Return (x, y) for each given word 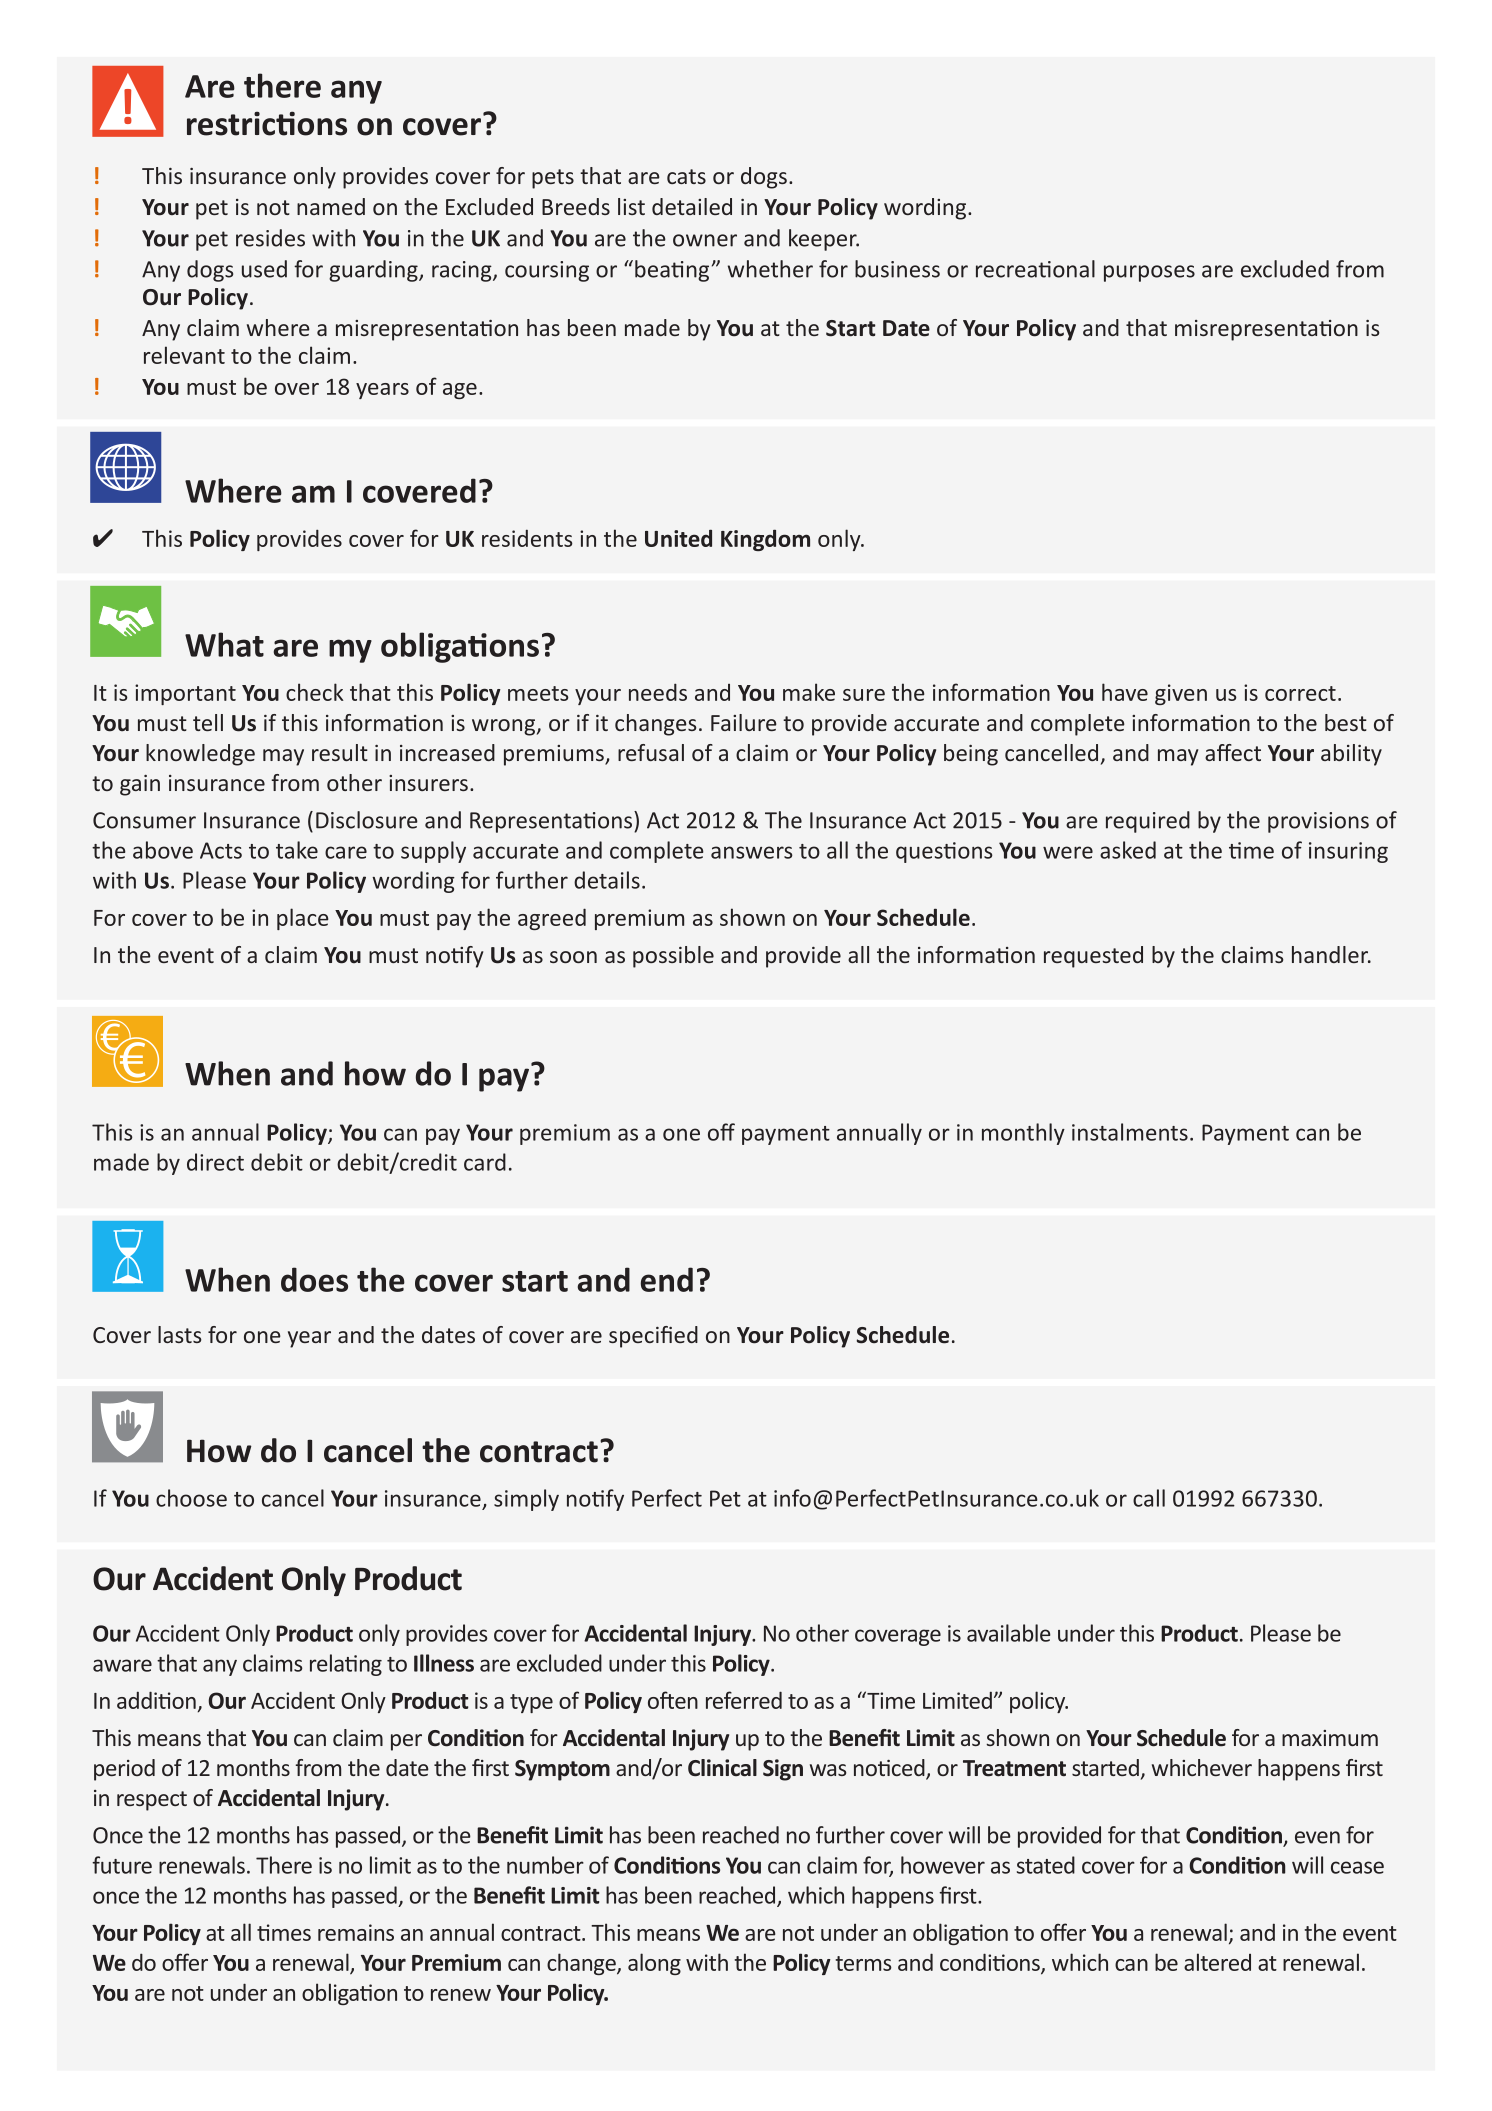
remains (356, 1932)
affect (1233, 752)
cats (686, 176)
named (331, 206)
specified (653, 1337)
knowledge (200, 755)
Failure (744, 722)
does (314, 1279)
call (1149, 1498)
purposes (1149, 273)
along (654, 1964)
